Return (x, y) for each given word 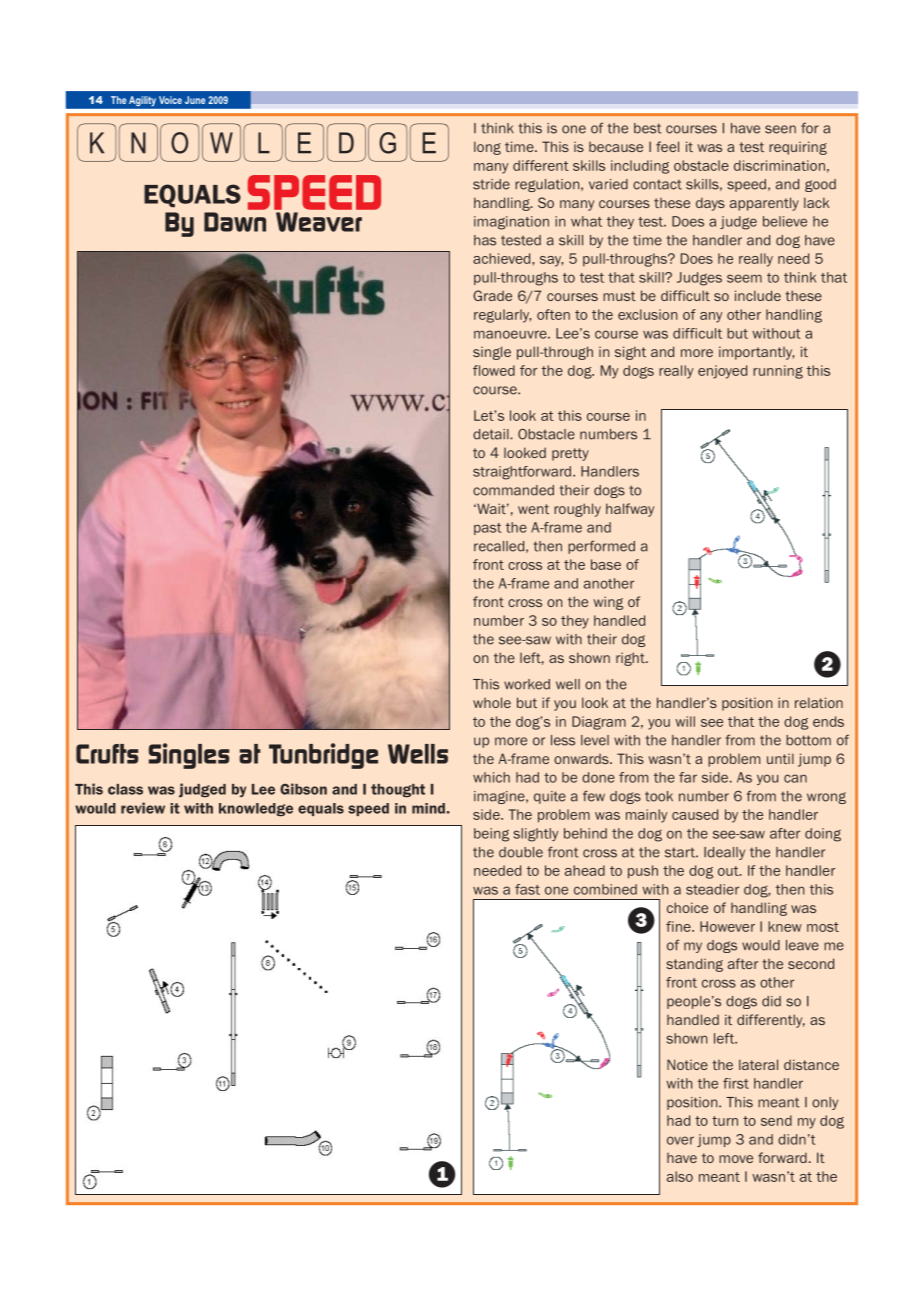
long (487, 148)
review (143, 808)
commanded (513, 490)
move (736, 1159)
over (680, 1140)
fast (527, 889)
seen (780, 129)
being (491, 835)
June (195, 100)
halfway (630, 510)
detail (492, 434)
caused (695, 814)
